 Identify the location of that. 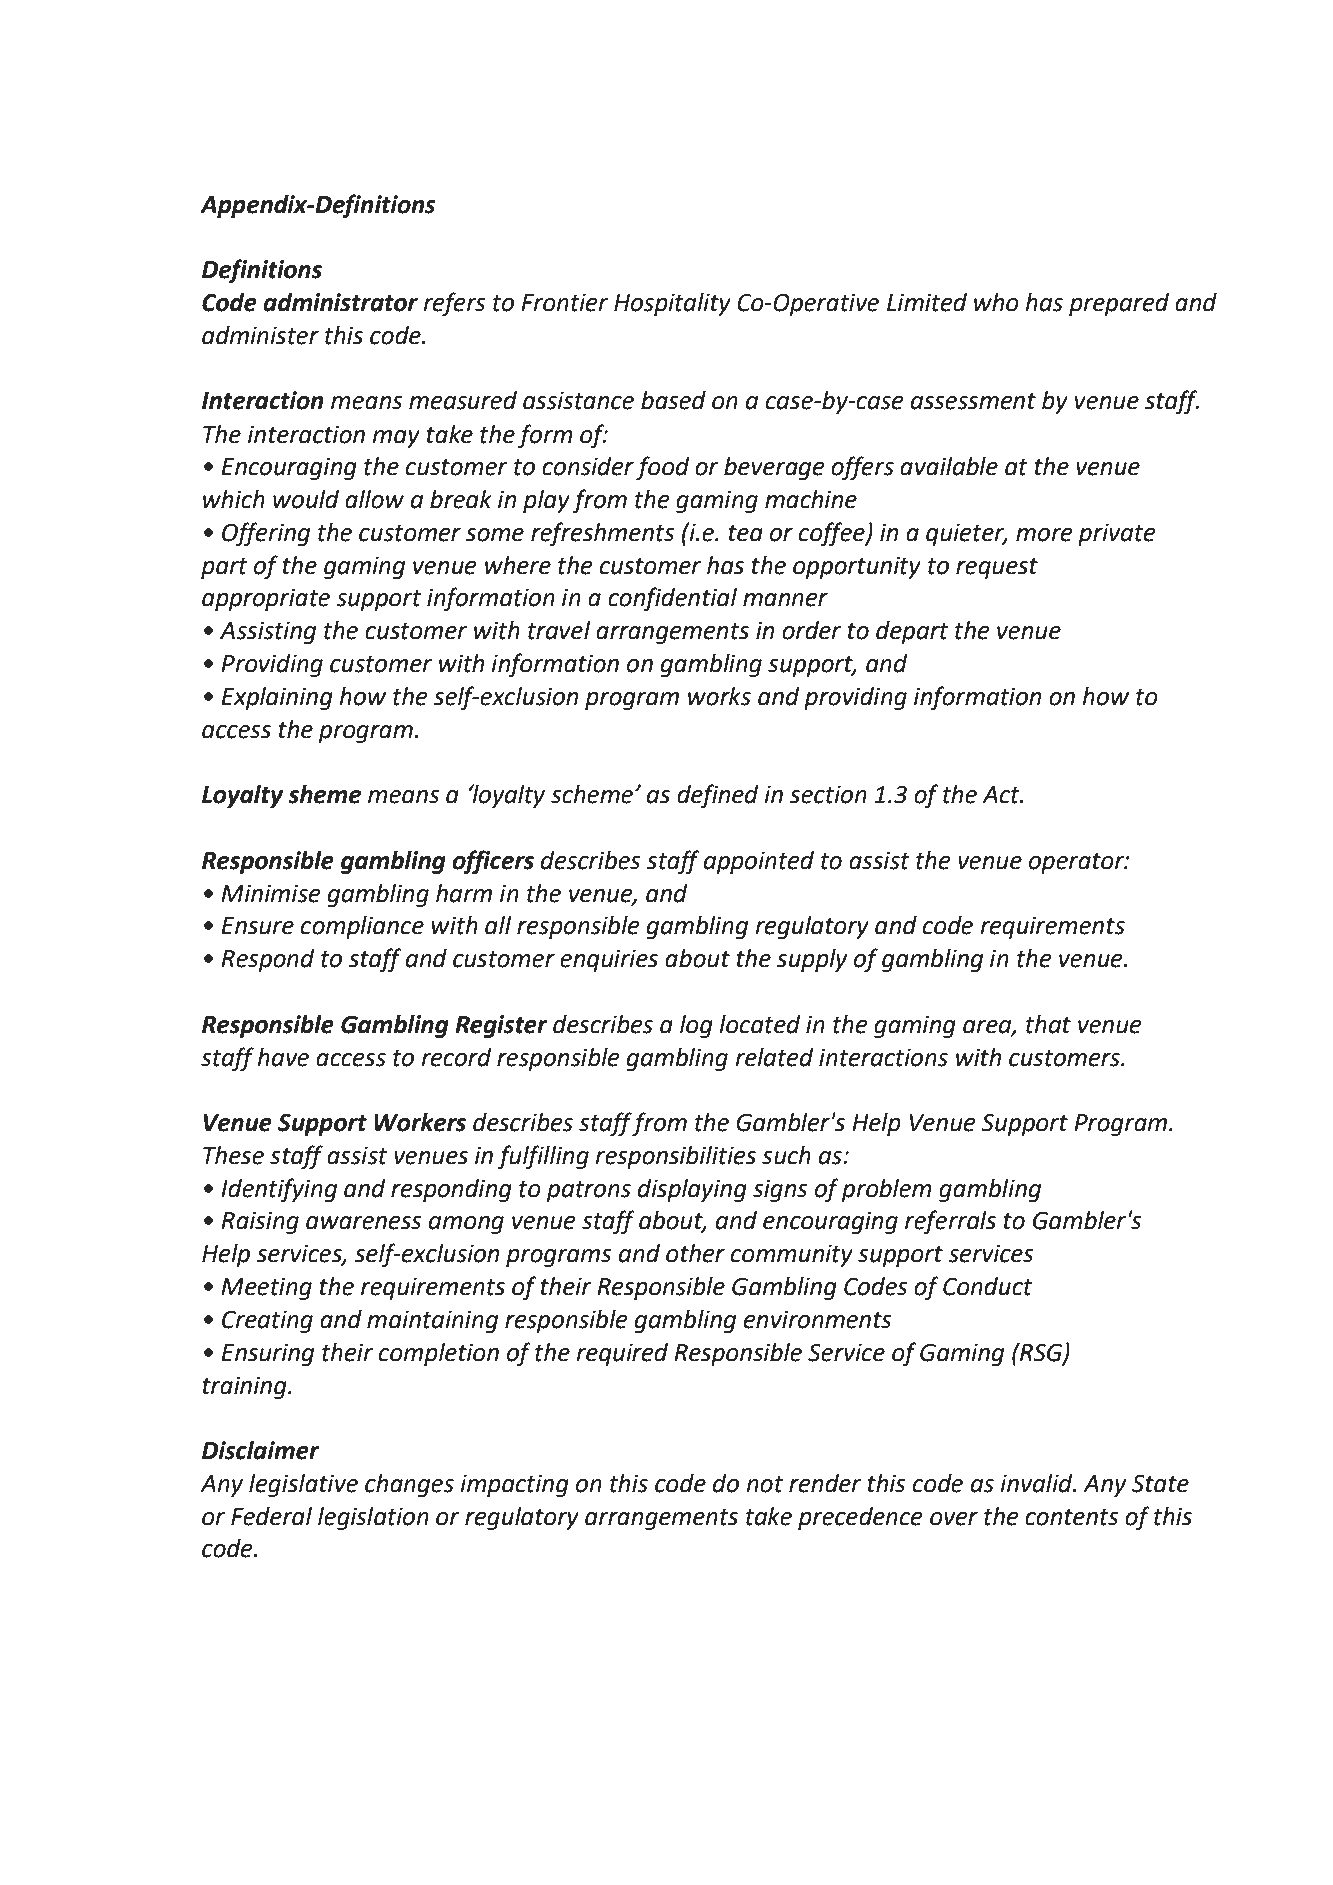
(1048, 1024).
